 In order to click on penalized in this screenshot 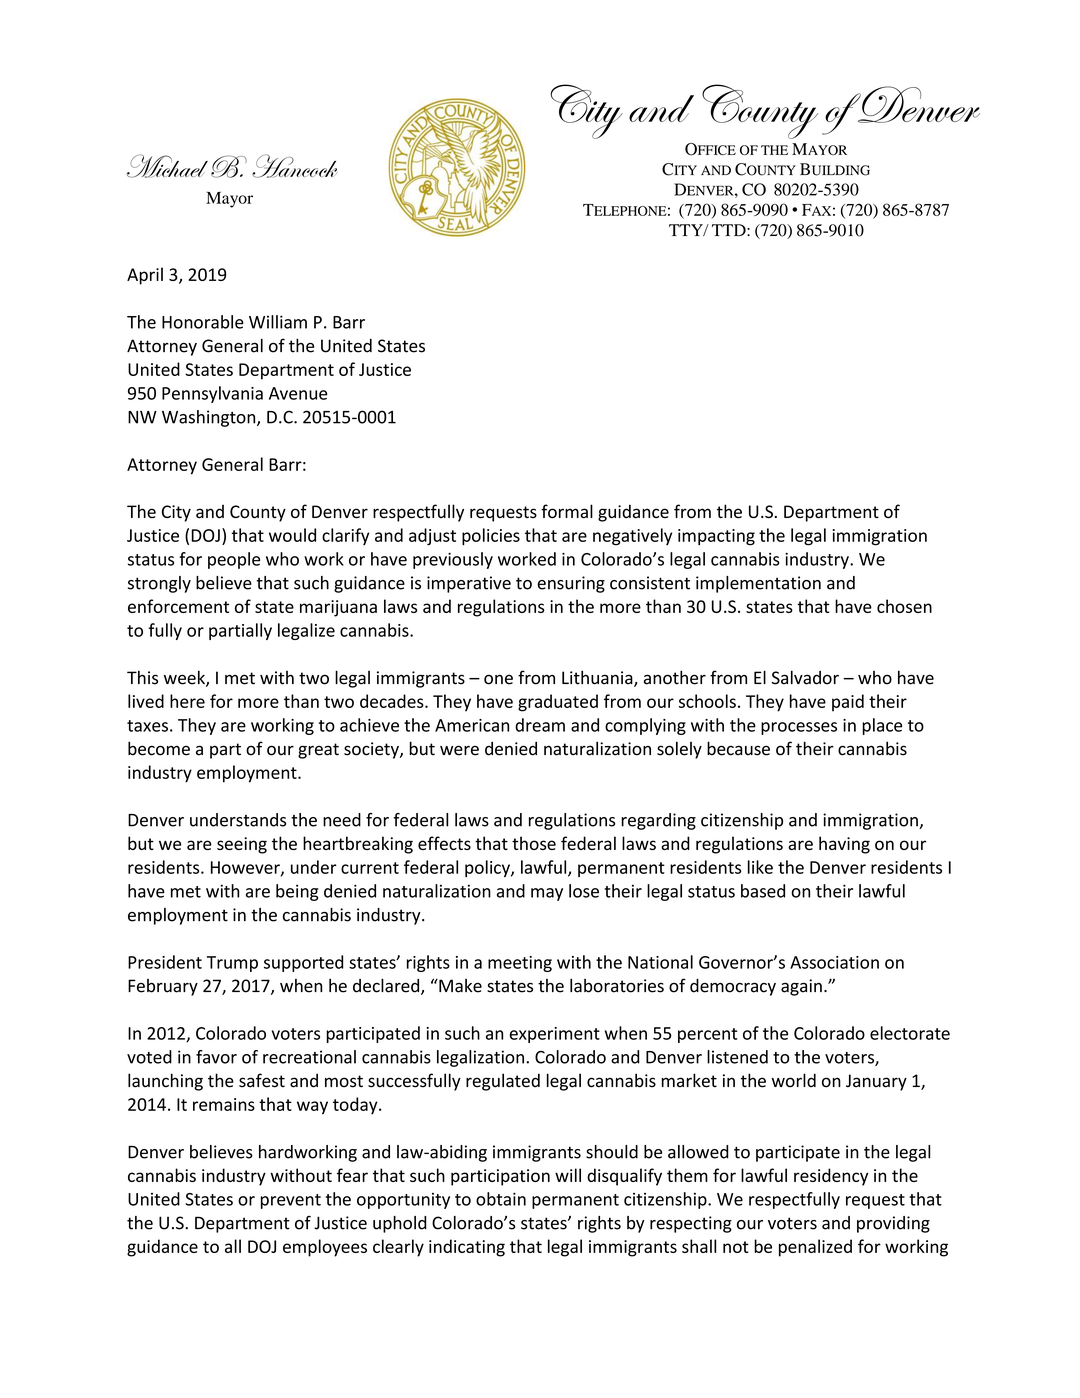, I will do `click(815, 1248)`.
